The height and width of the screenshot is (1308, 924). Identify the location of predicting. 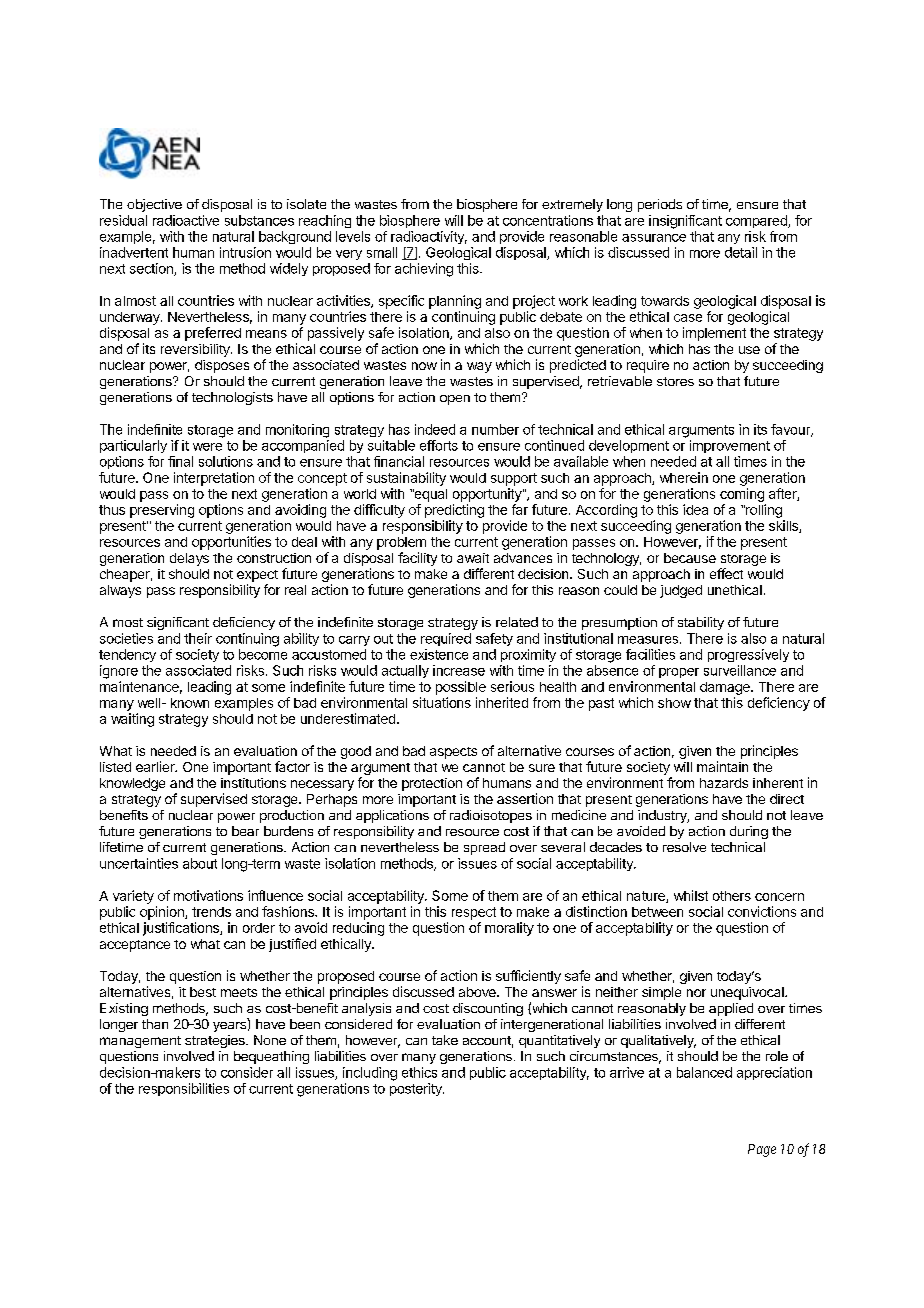
(454, 511).
